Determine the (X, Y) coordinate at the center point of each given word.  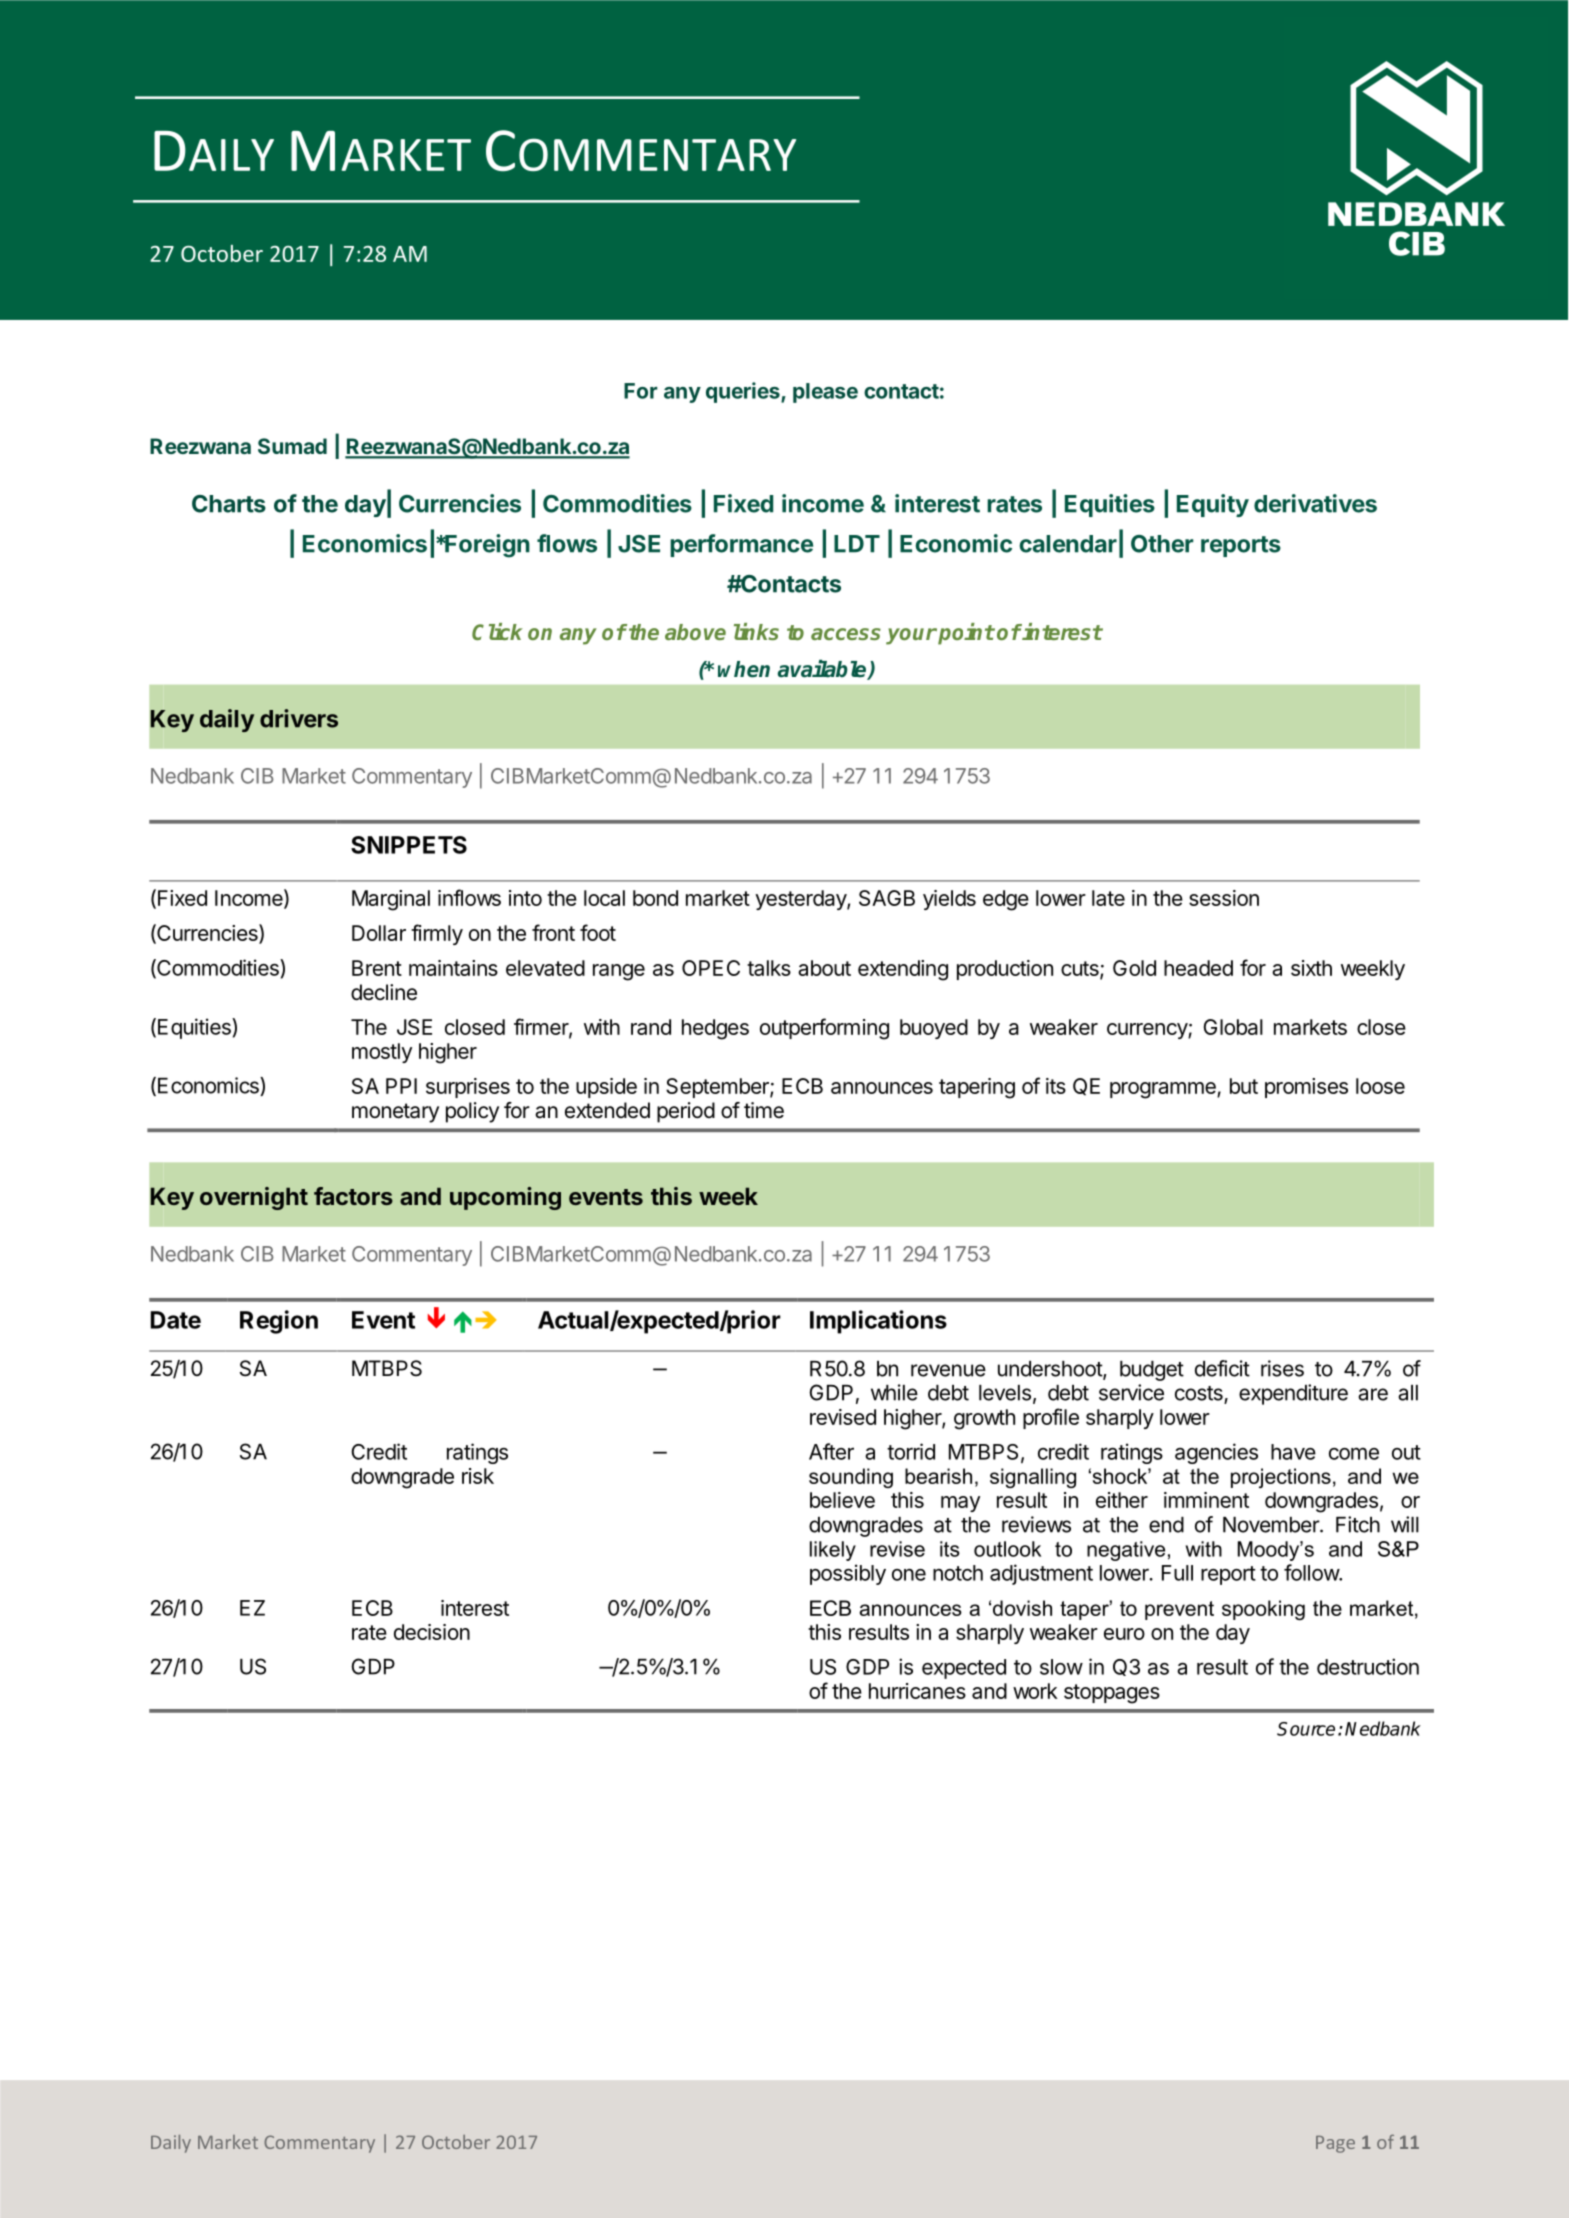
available (823, 670)
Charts (229, 504)
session (1224, 898)
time (764, 1110)
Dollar (379, 933)
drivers (299, 718)
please (825, 393)
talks (769, 968)
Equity (1213, 505)
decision (432, 1632)
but (1244, 1086)
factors (353, 1196)
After (831, 1451)
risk (478, 1476)
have (1293, 1452)
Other (1162, 544)
